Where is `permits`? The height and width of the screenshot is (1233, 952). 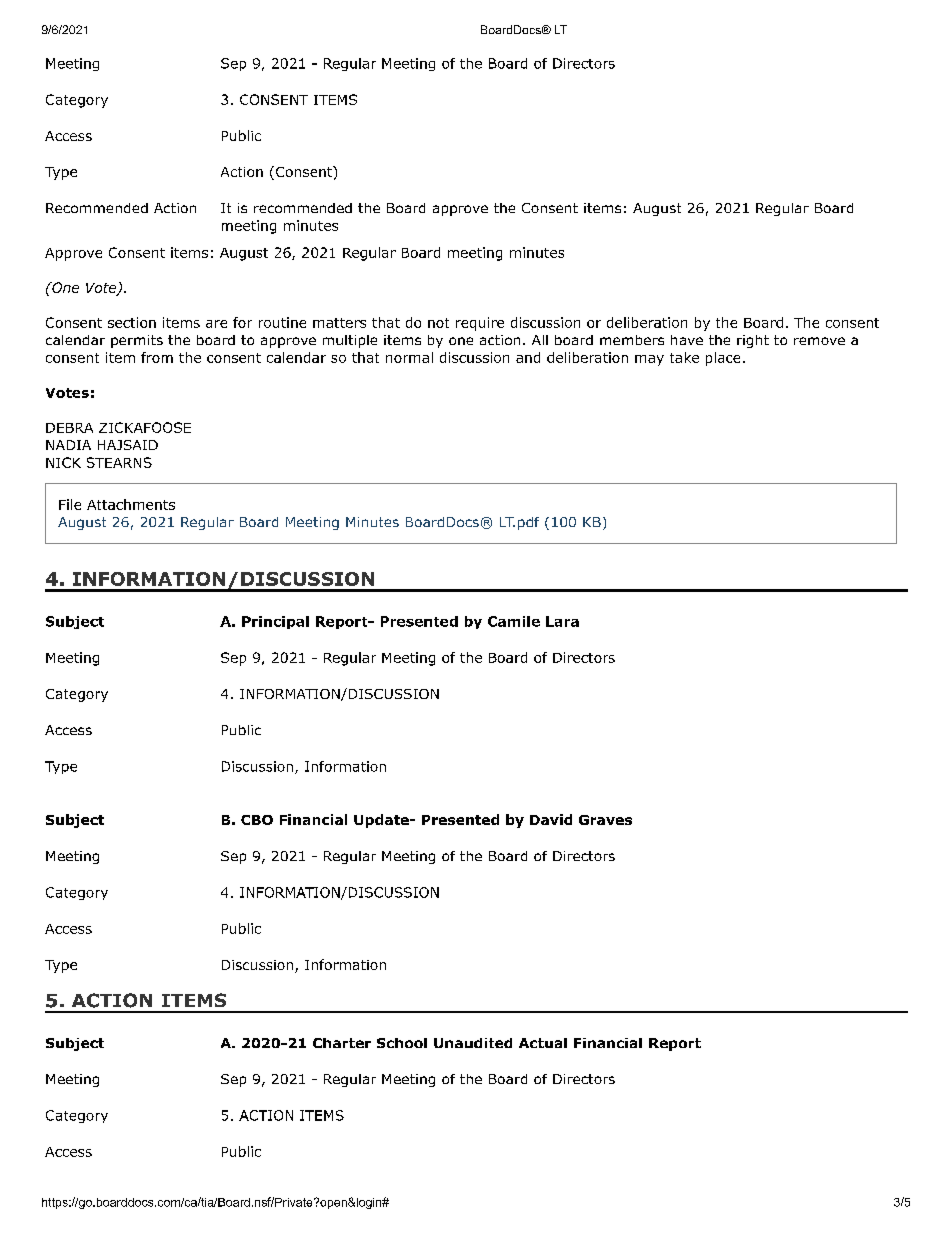 permits is located at coordinates (137, 341).
